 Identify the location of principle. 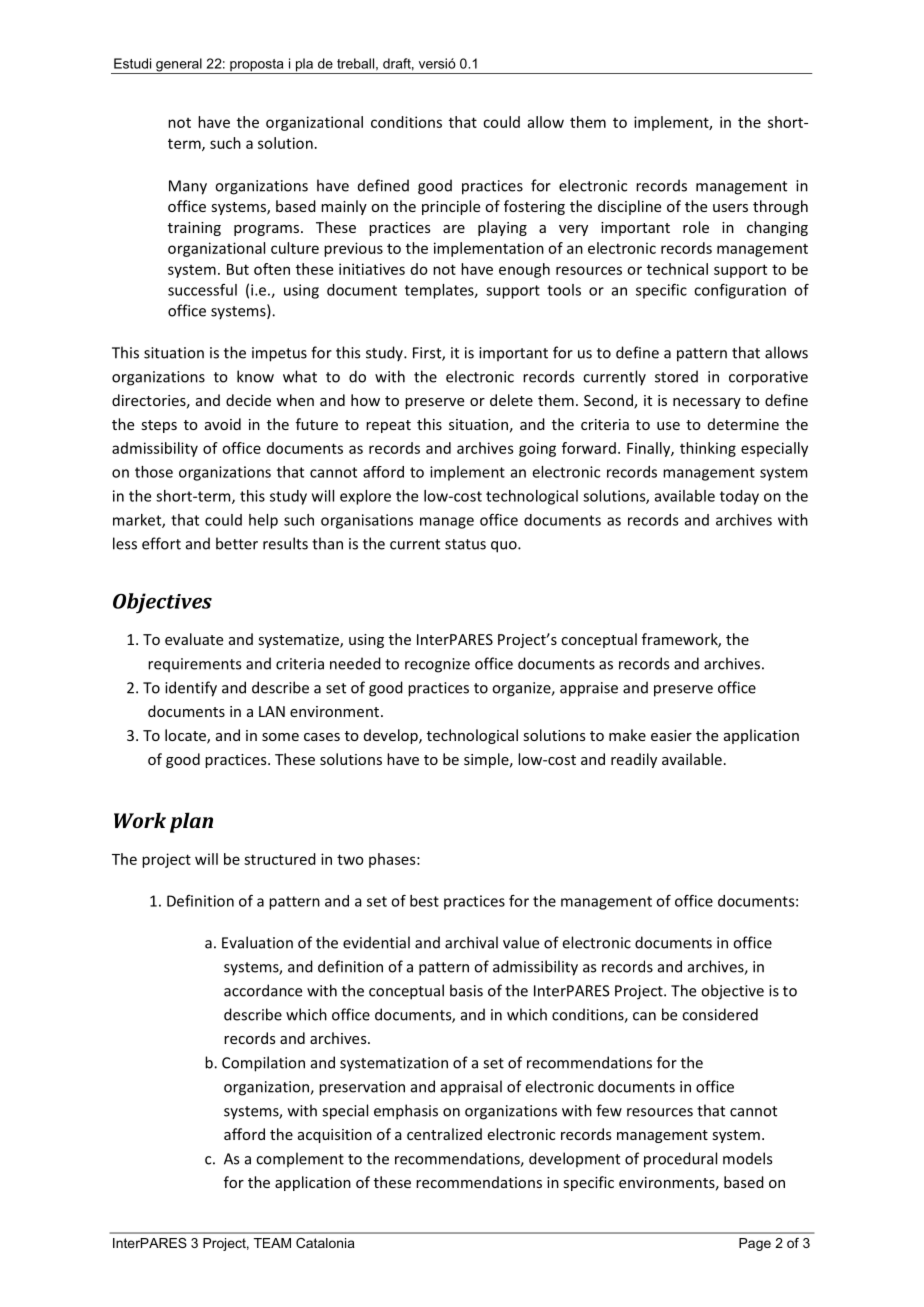
(451, 207).
